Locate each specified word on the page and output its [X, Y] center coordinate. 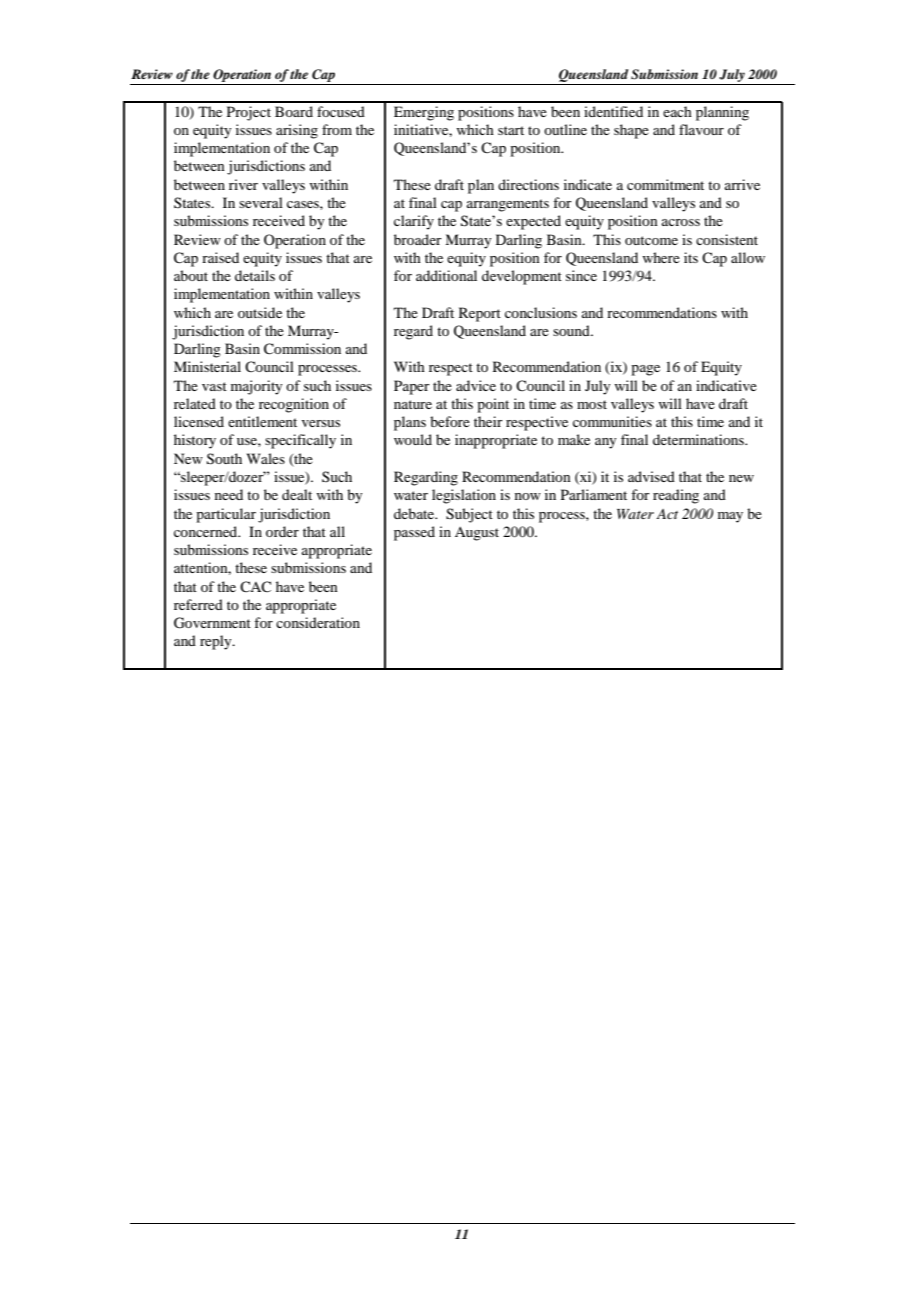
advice [476, 385]
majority [256, 387]
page [645, 370]
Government [212, 623]
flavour [701, 129]
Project [249, 113]
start [511, 130]
